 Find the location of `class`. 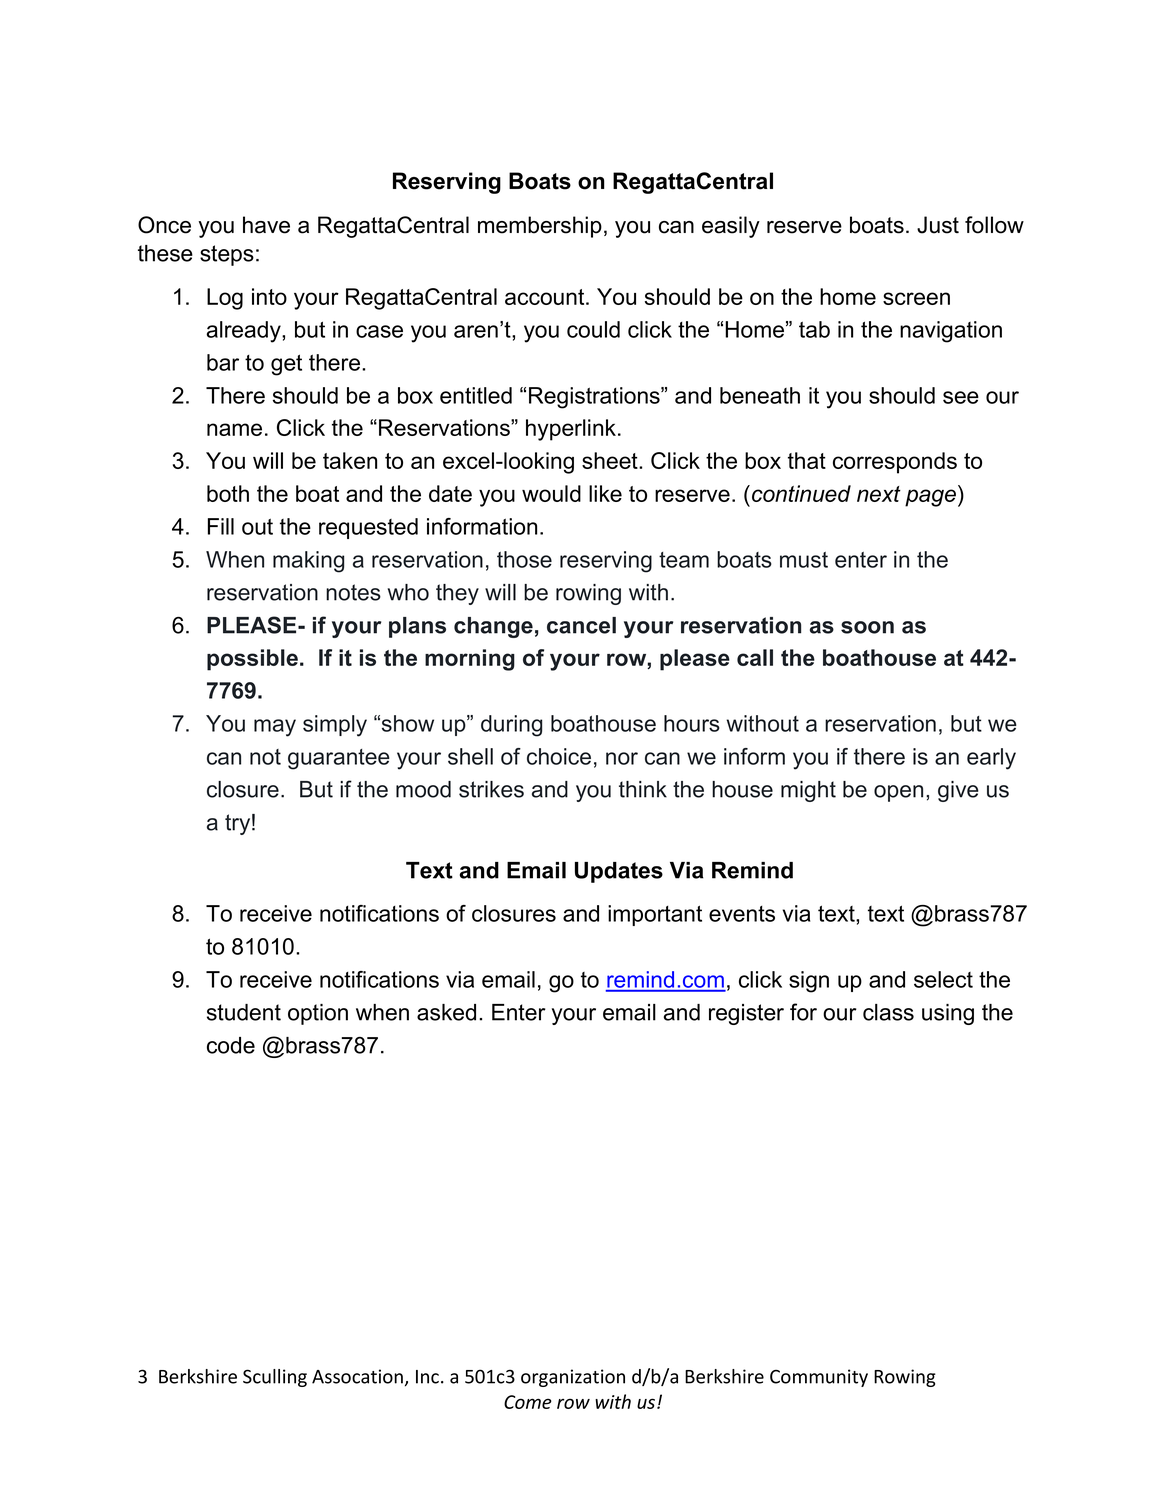

class is located at coordinates (888, 1012).
